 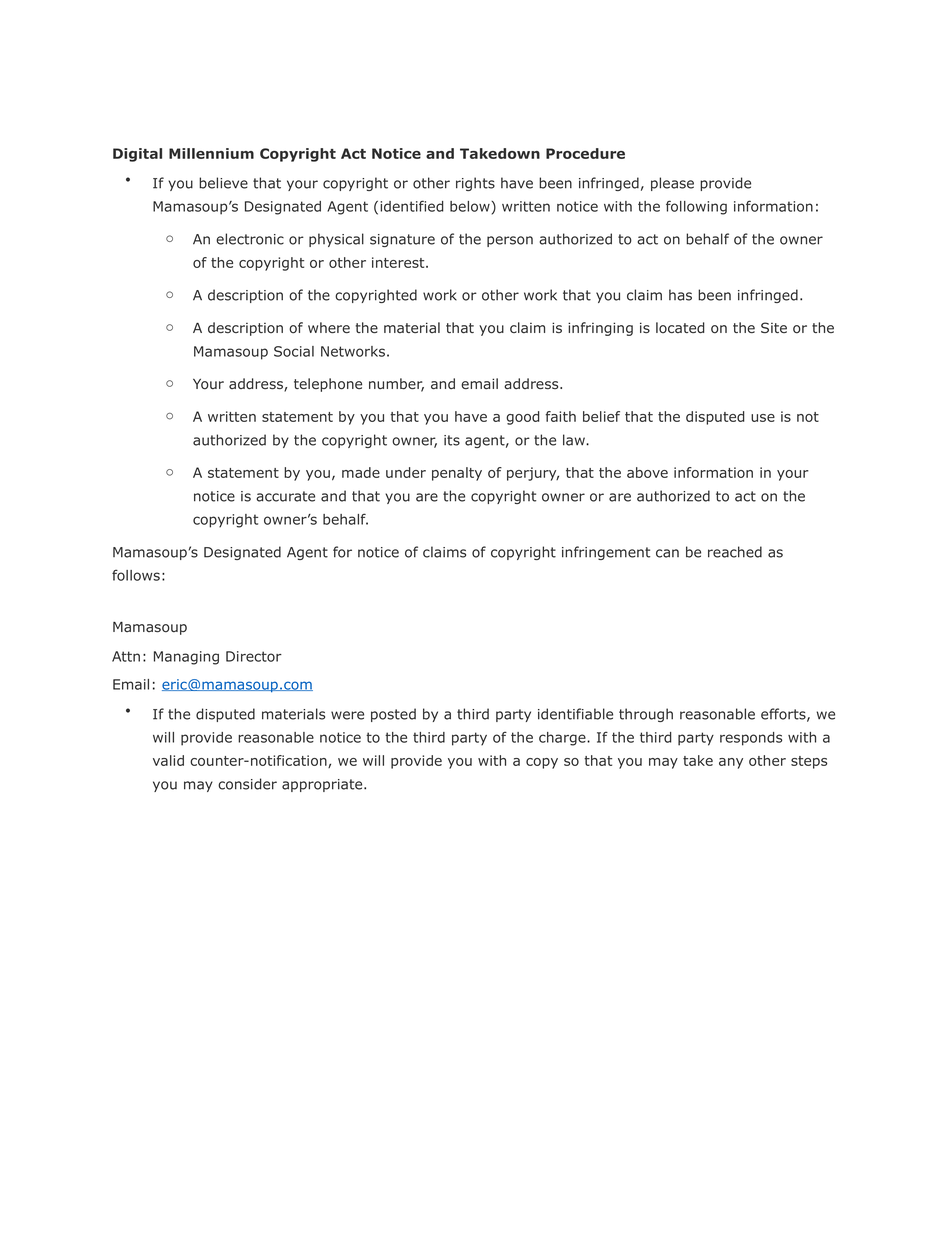 What do you see at coordinates (136, 575) in the screenshot?
I see `follows` at bounding box center [136, 575].
